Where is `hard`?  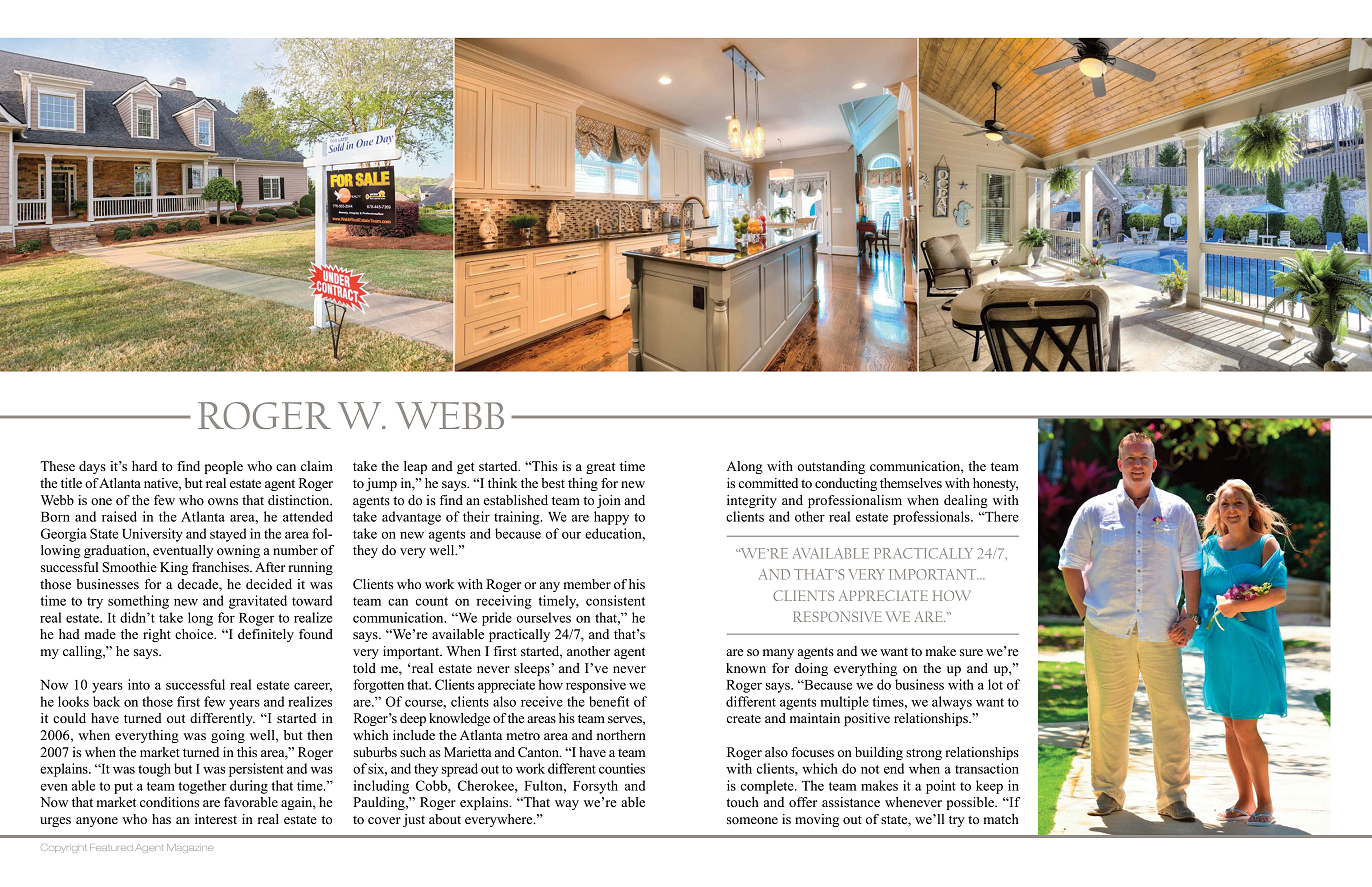 hard is located at coordinates (144, 466).
